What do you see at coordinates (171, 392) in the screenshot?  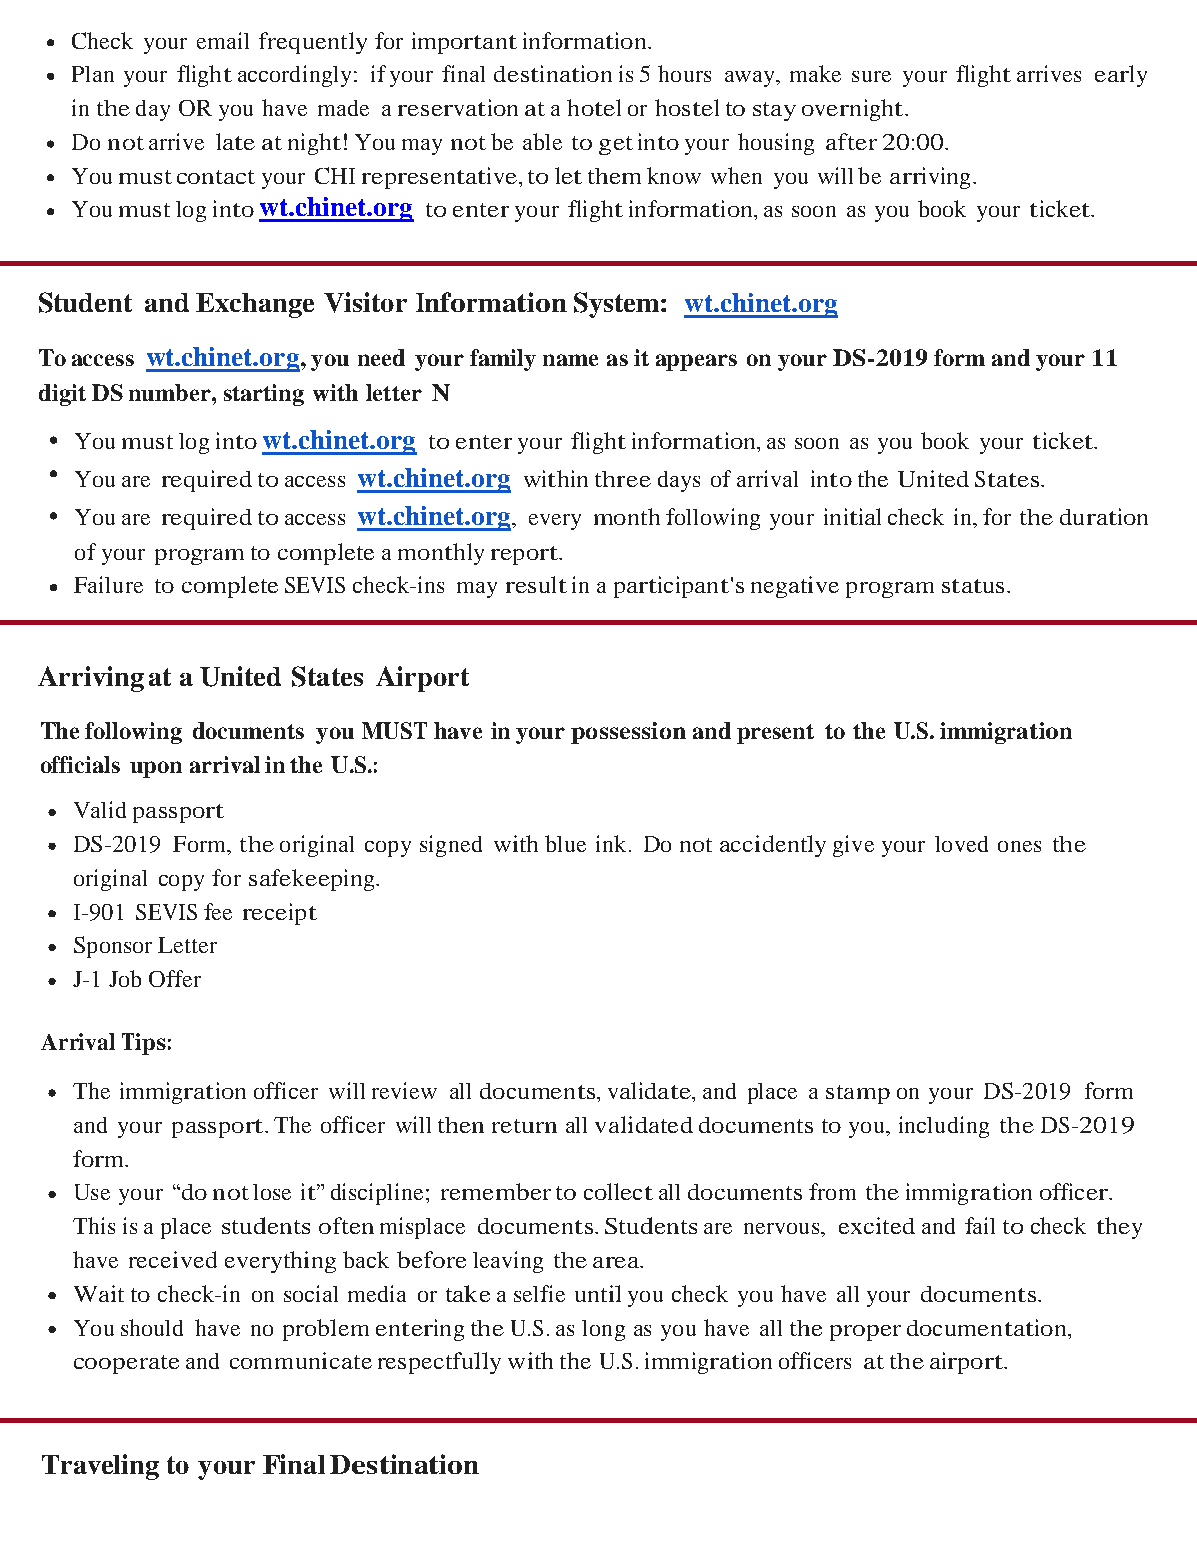 I see `number` at bounding box center [171, 392].
